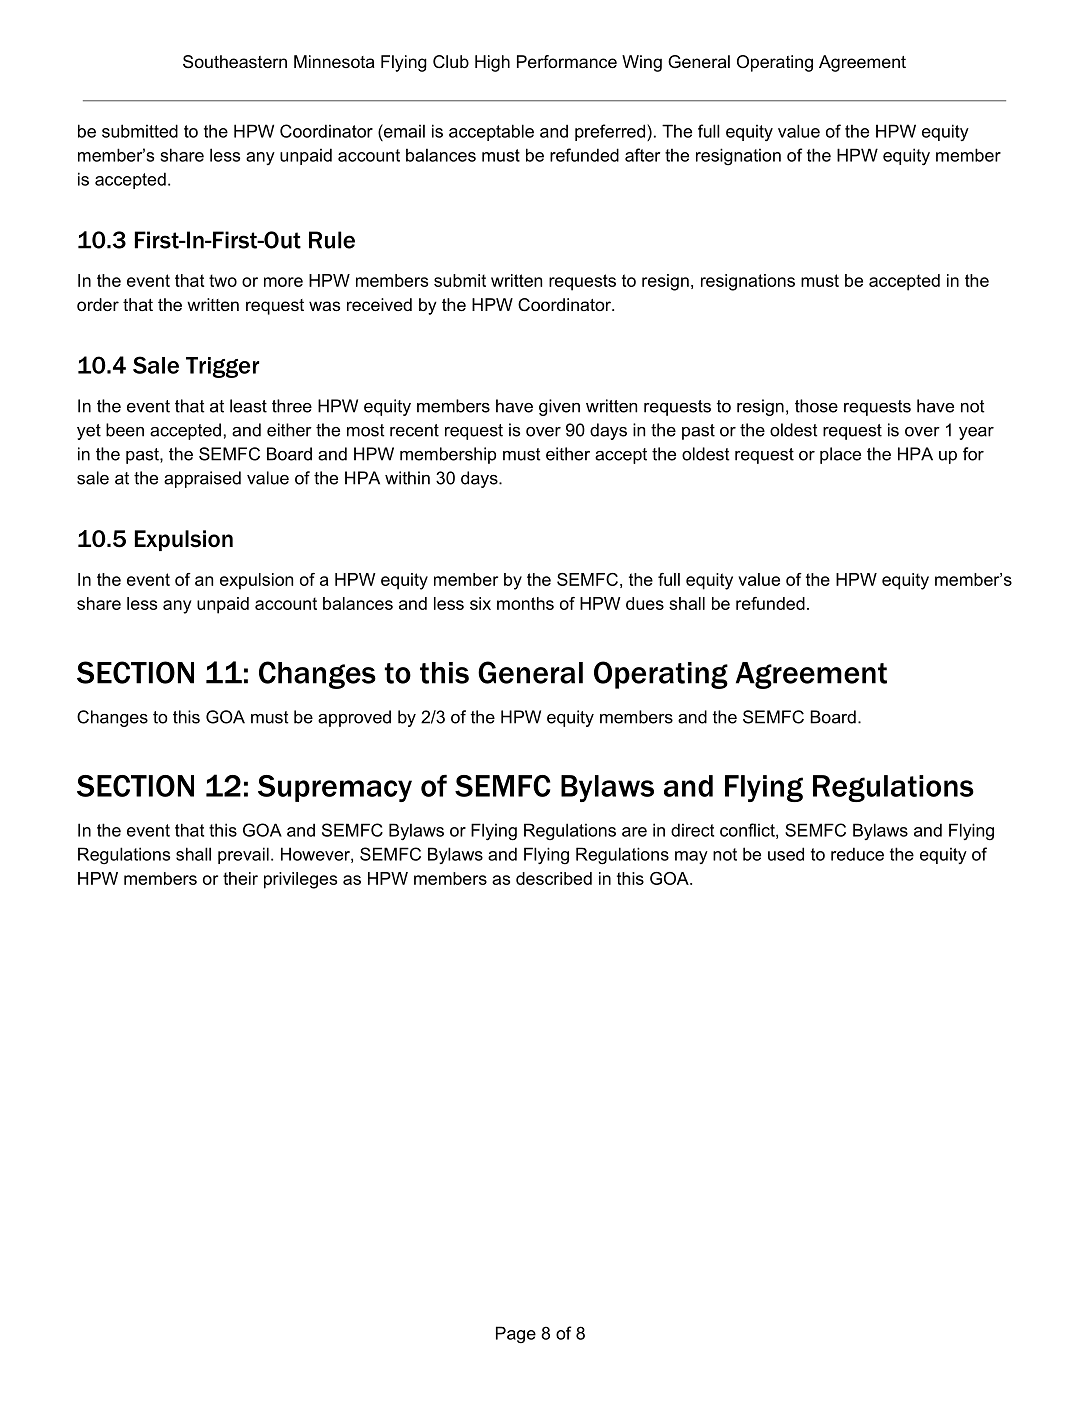  Describe the element at coordinates (857, 854) in the screenshot. I see `reduce` at that location.
